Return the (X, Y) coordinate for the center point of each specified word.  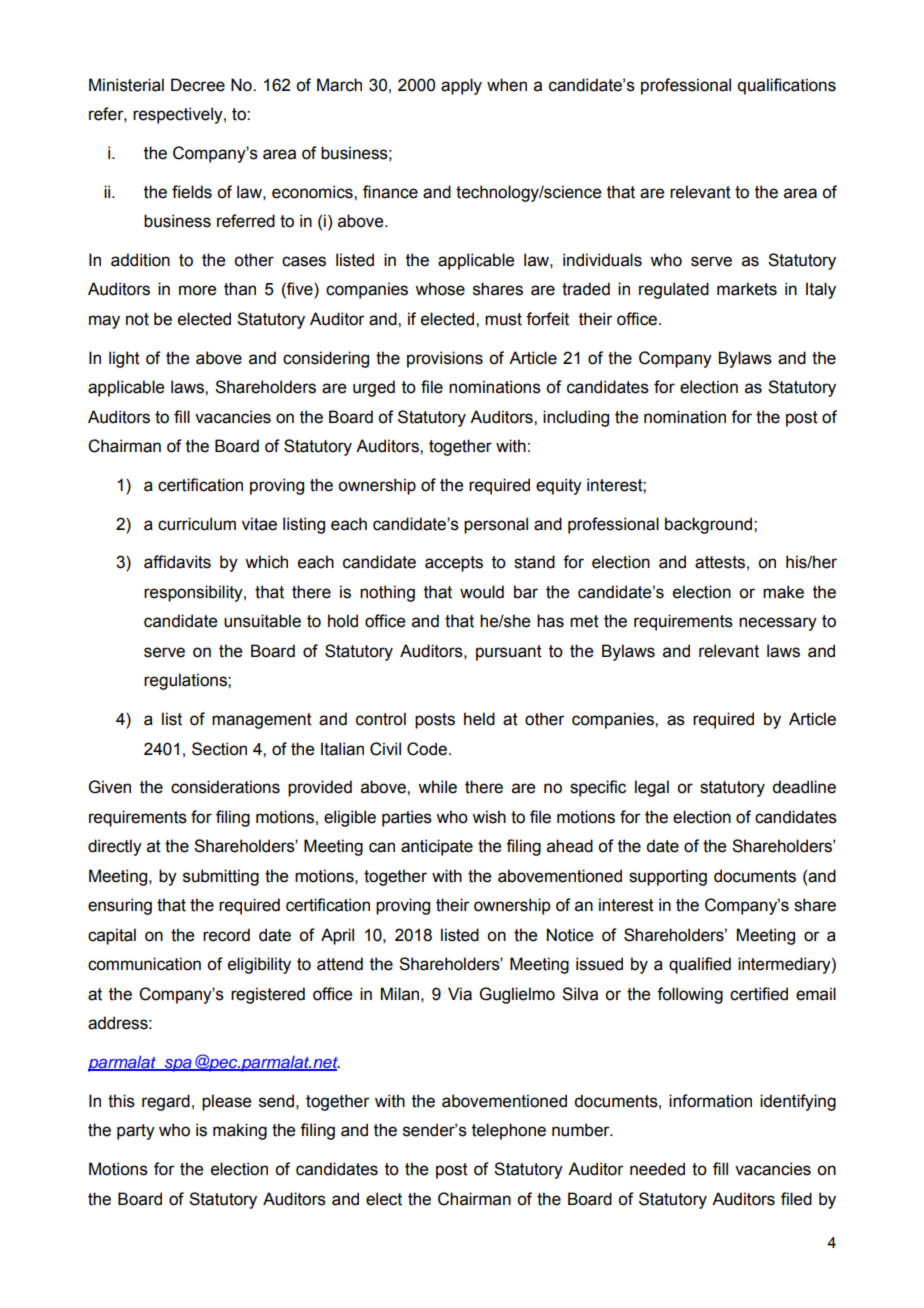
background (710, 525)
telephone (509, 1131)
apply (461, 86)
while (437, 787)
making (240, 1131)
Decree (198, 85)
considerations (225, 787)
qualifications (787, 86)
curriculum (197, 524)
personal (496, 525)
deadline (804, 787)
